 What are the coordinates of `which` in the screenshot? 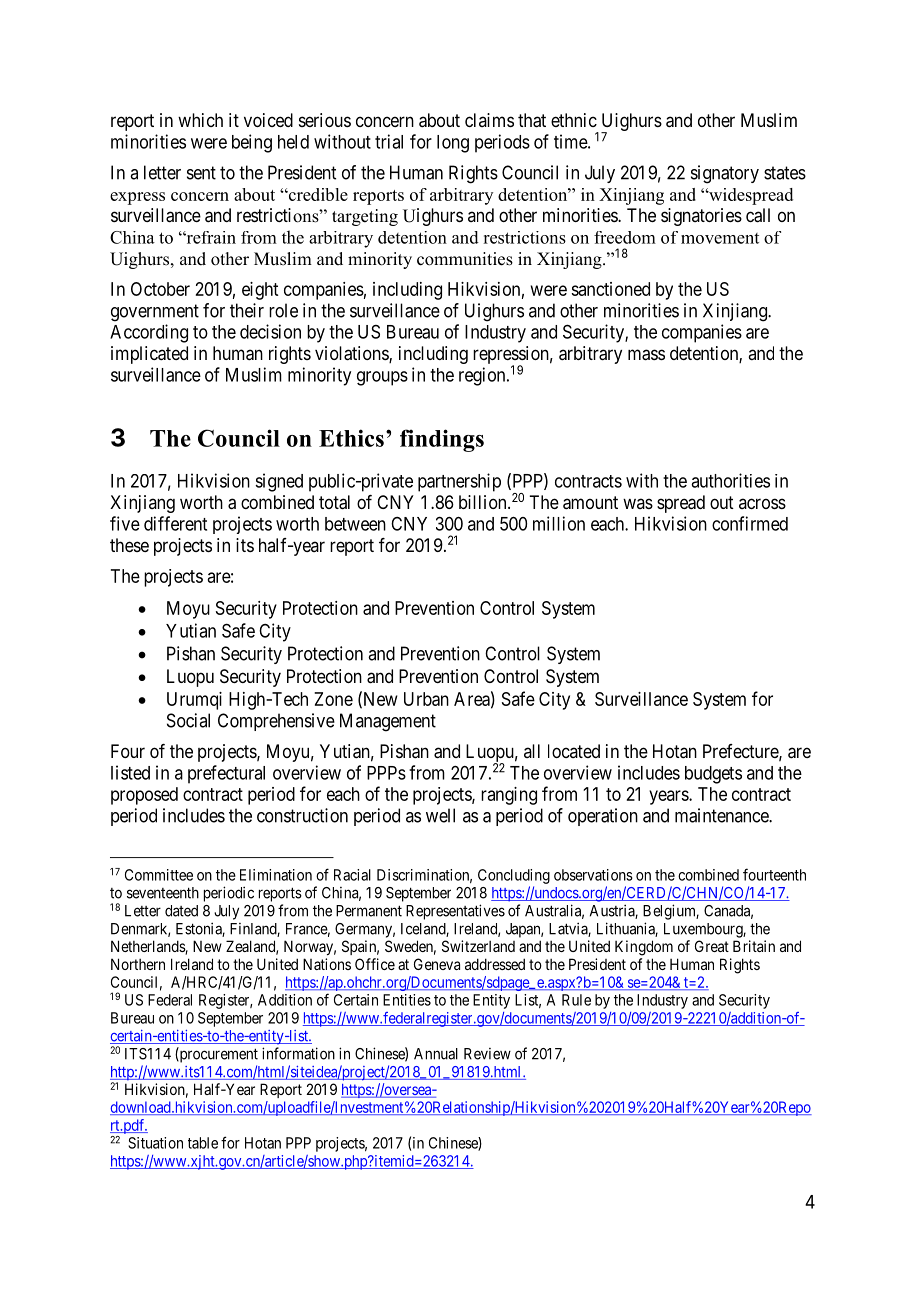 It's located at (200, 120).
